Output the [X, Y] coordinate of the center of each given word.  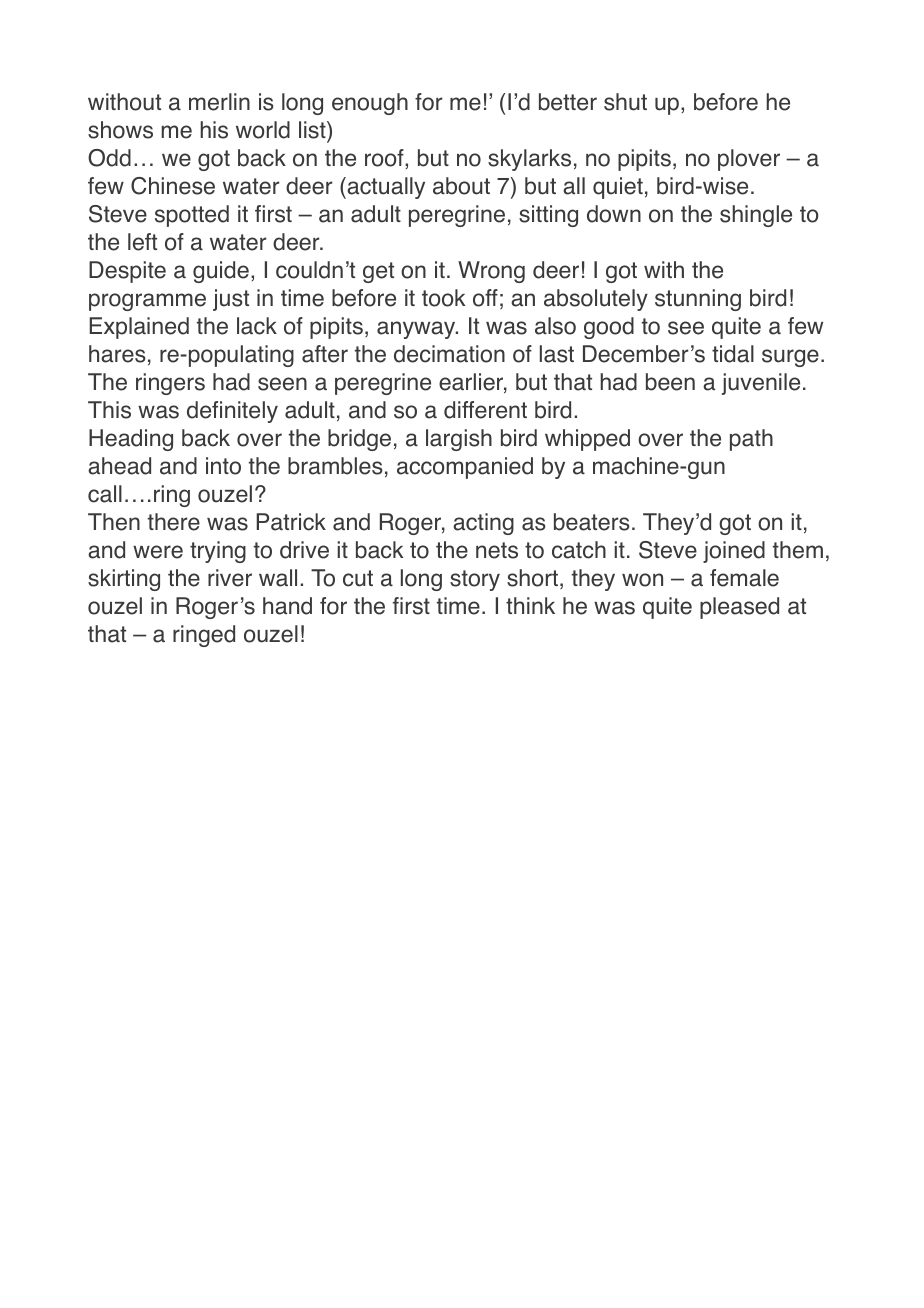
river [230, 578]
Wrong [491, 272]
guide [221, 272]
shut [625, 102]
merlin [219, 102]
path [751, 440]
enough [370, 104]
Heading [131, 440]
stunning [698, 300]
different [485, 410]
